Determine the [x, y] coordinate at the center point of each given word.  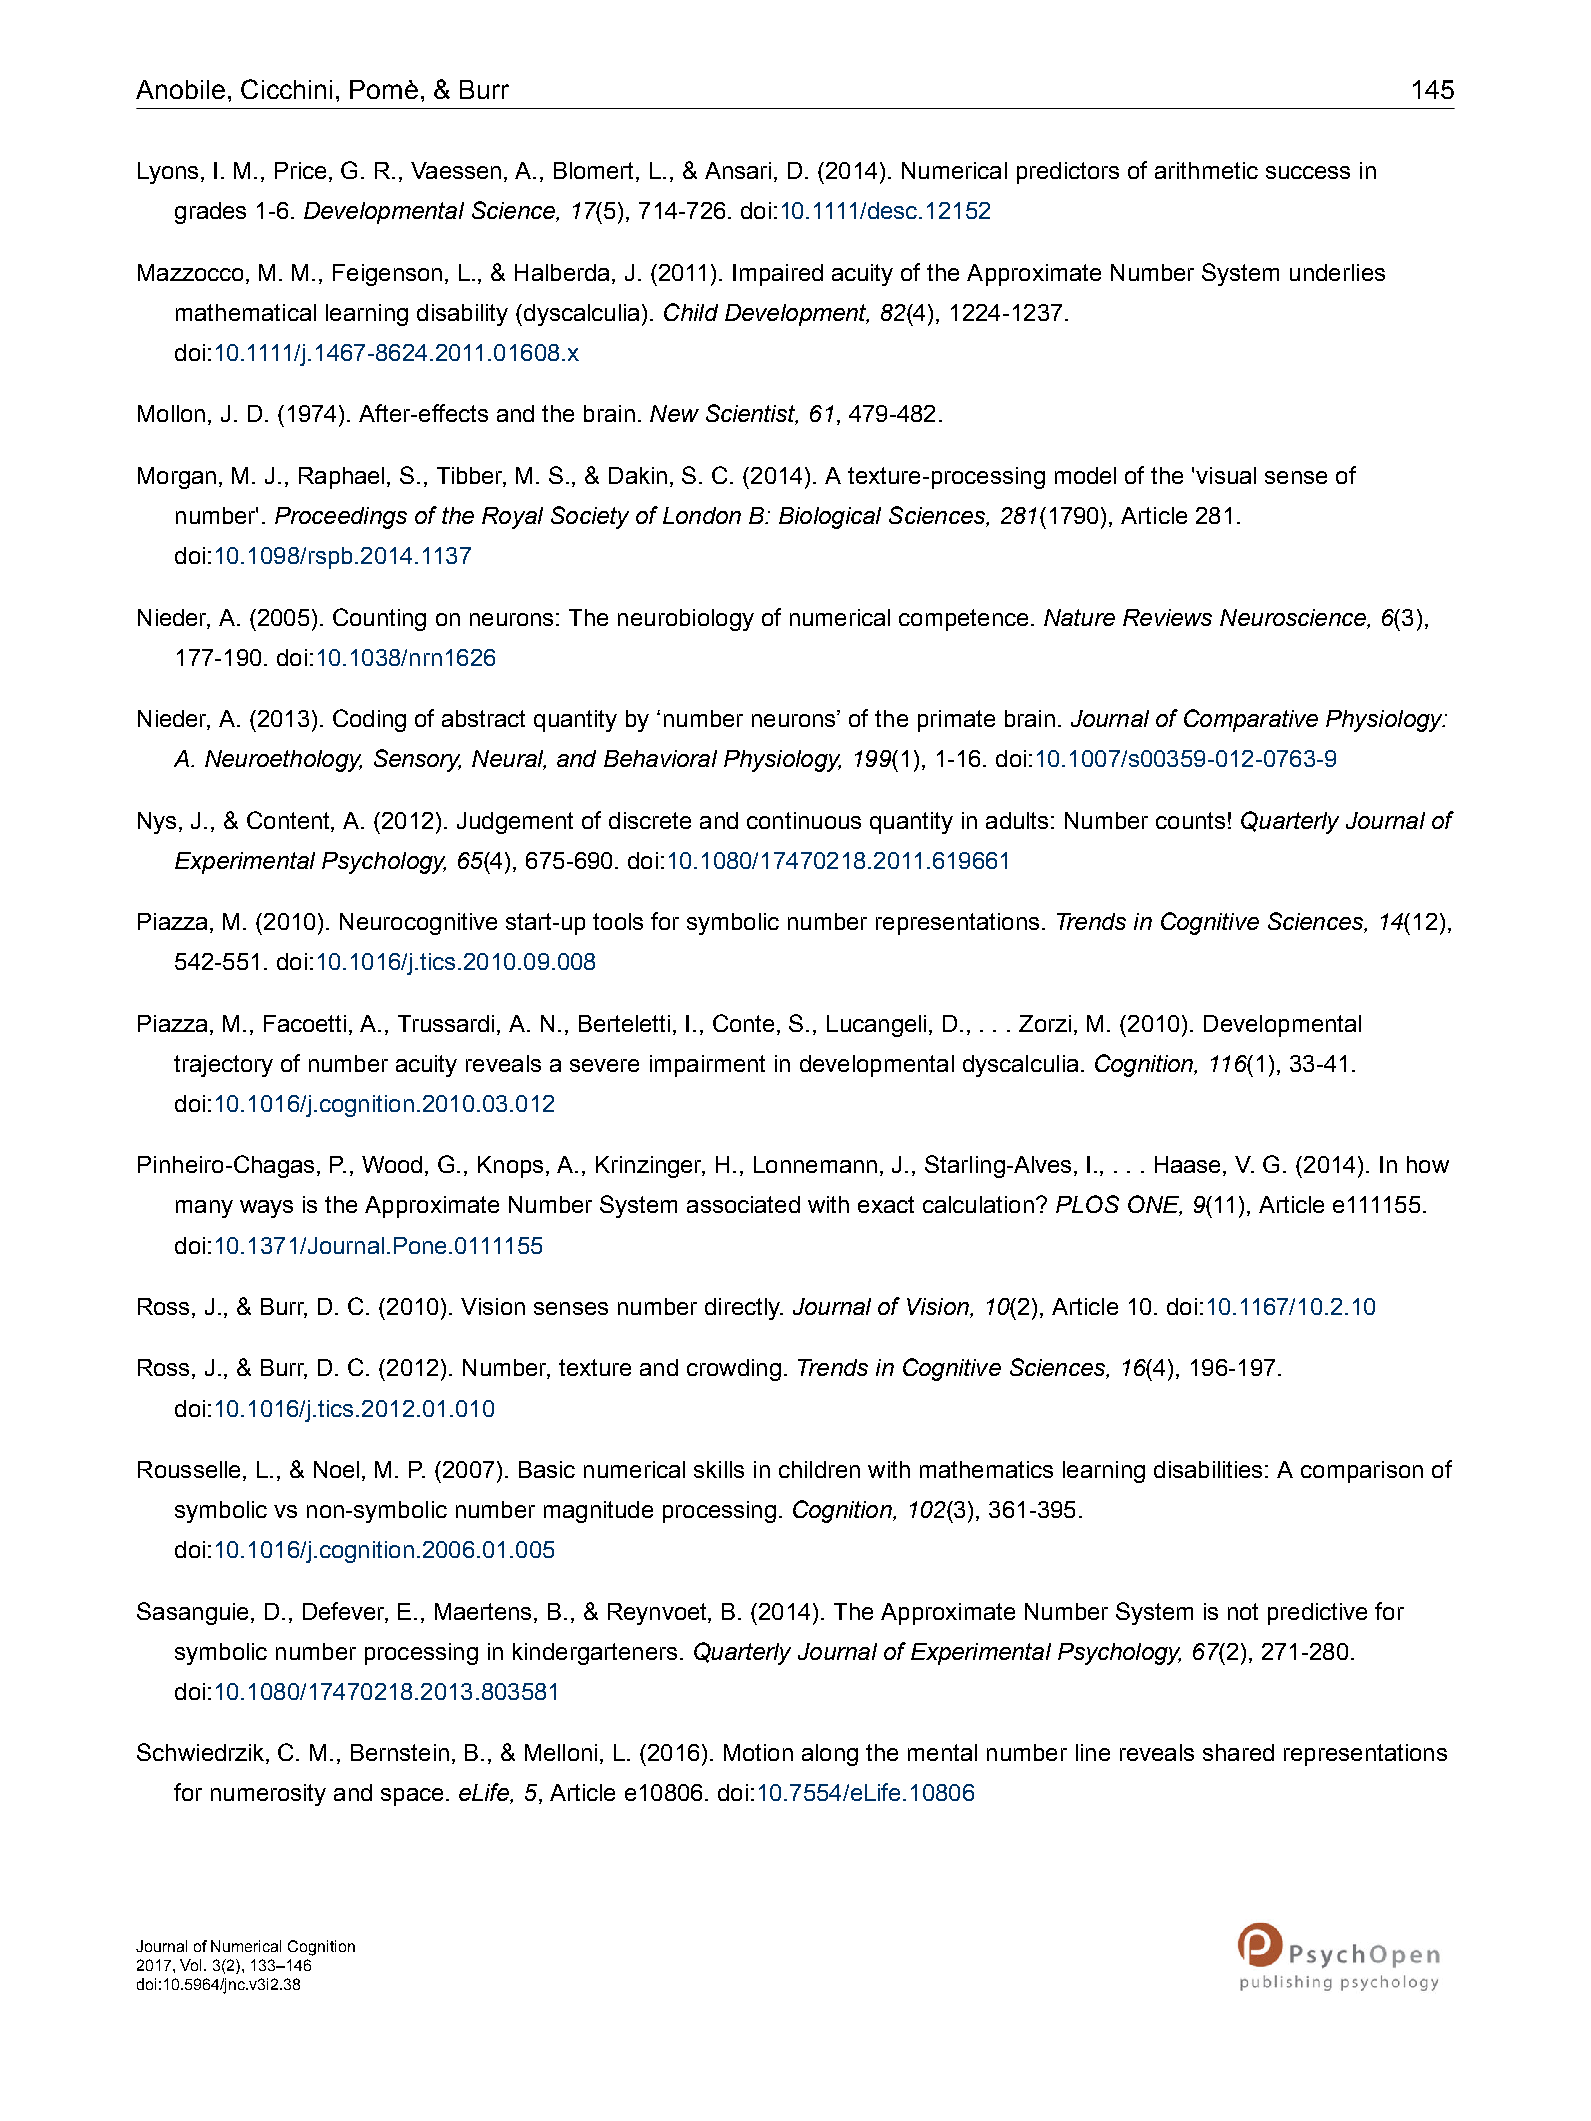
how [1428, 1164]
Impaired [778, 275]
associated [743, 1204]
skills [719, 1469]
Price [300, 170]
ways [266, 1209]
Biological [830, 518]
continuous [804, 820]
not [1243, 1611]
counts [1190, 820]
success [1308, 172]
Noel [336, 1469]
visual [1226, 475]
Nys [157, 823]
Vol [192, 1965]
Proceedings [341, 518]
